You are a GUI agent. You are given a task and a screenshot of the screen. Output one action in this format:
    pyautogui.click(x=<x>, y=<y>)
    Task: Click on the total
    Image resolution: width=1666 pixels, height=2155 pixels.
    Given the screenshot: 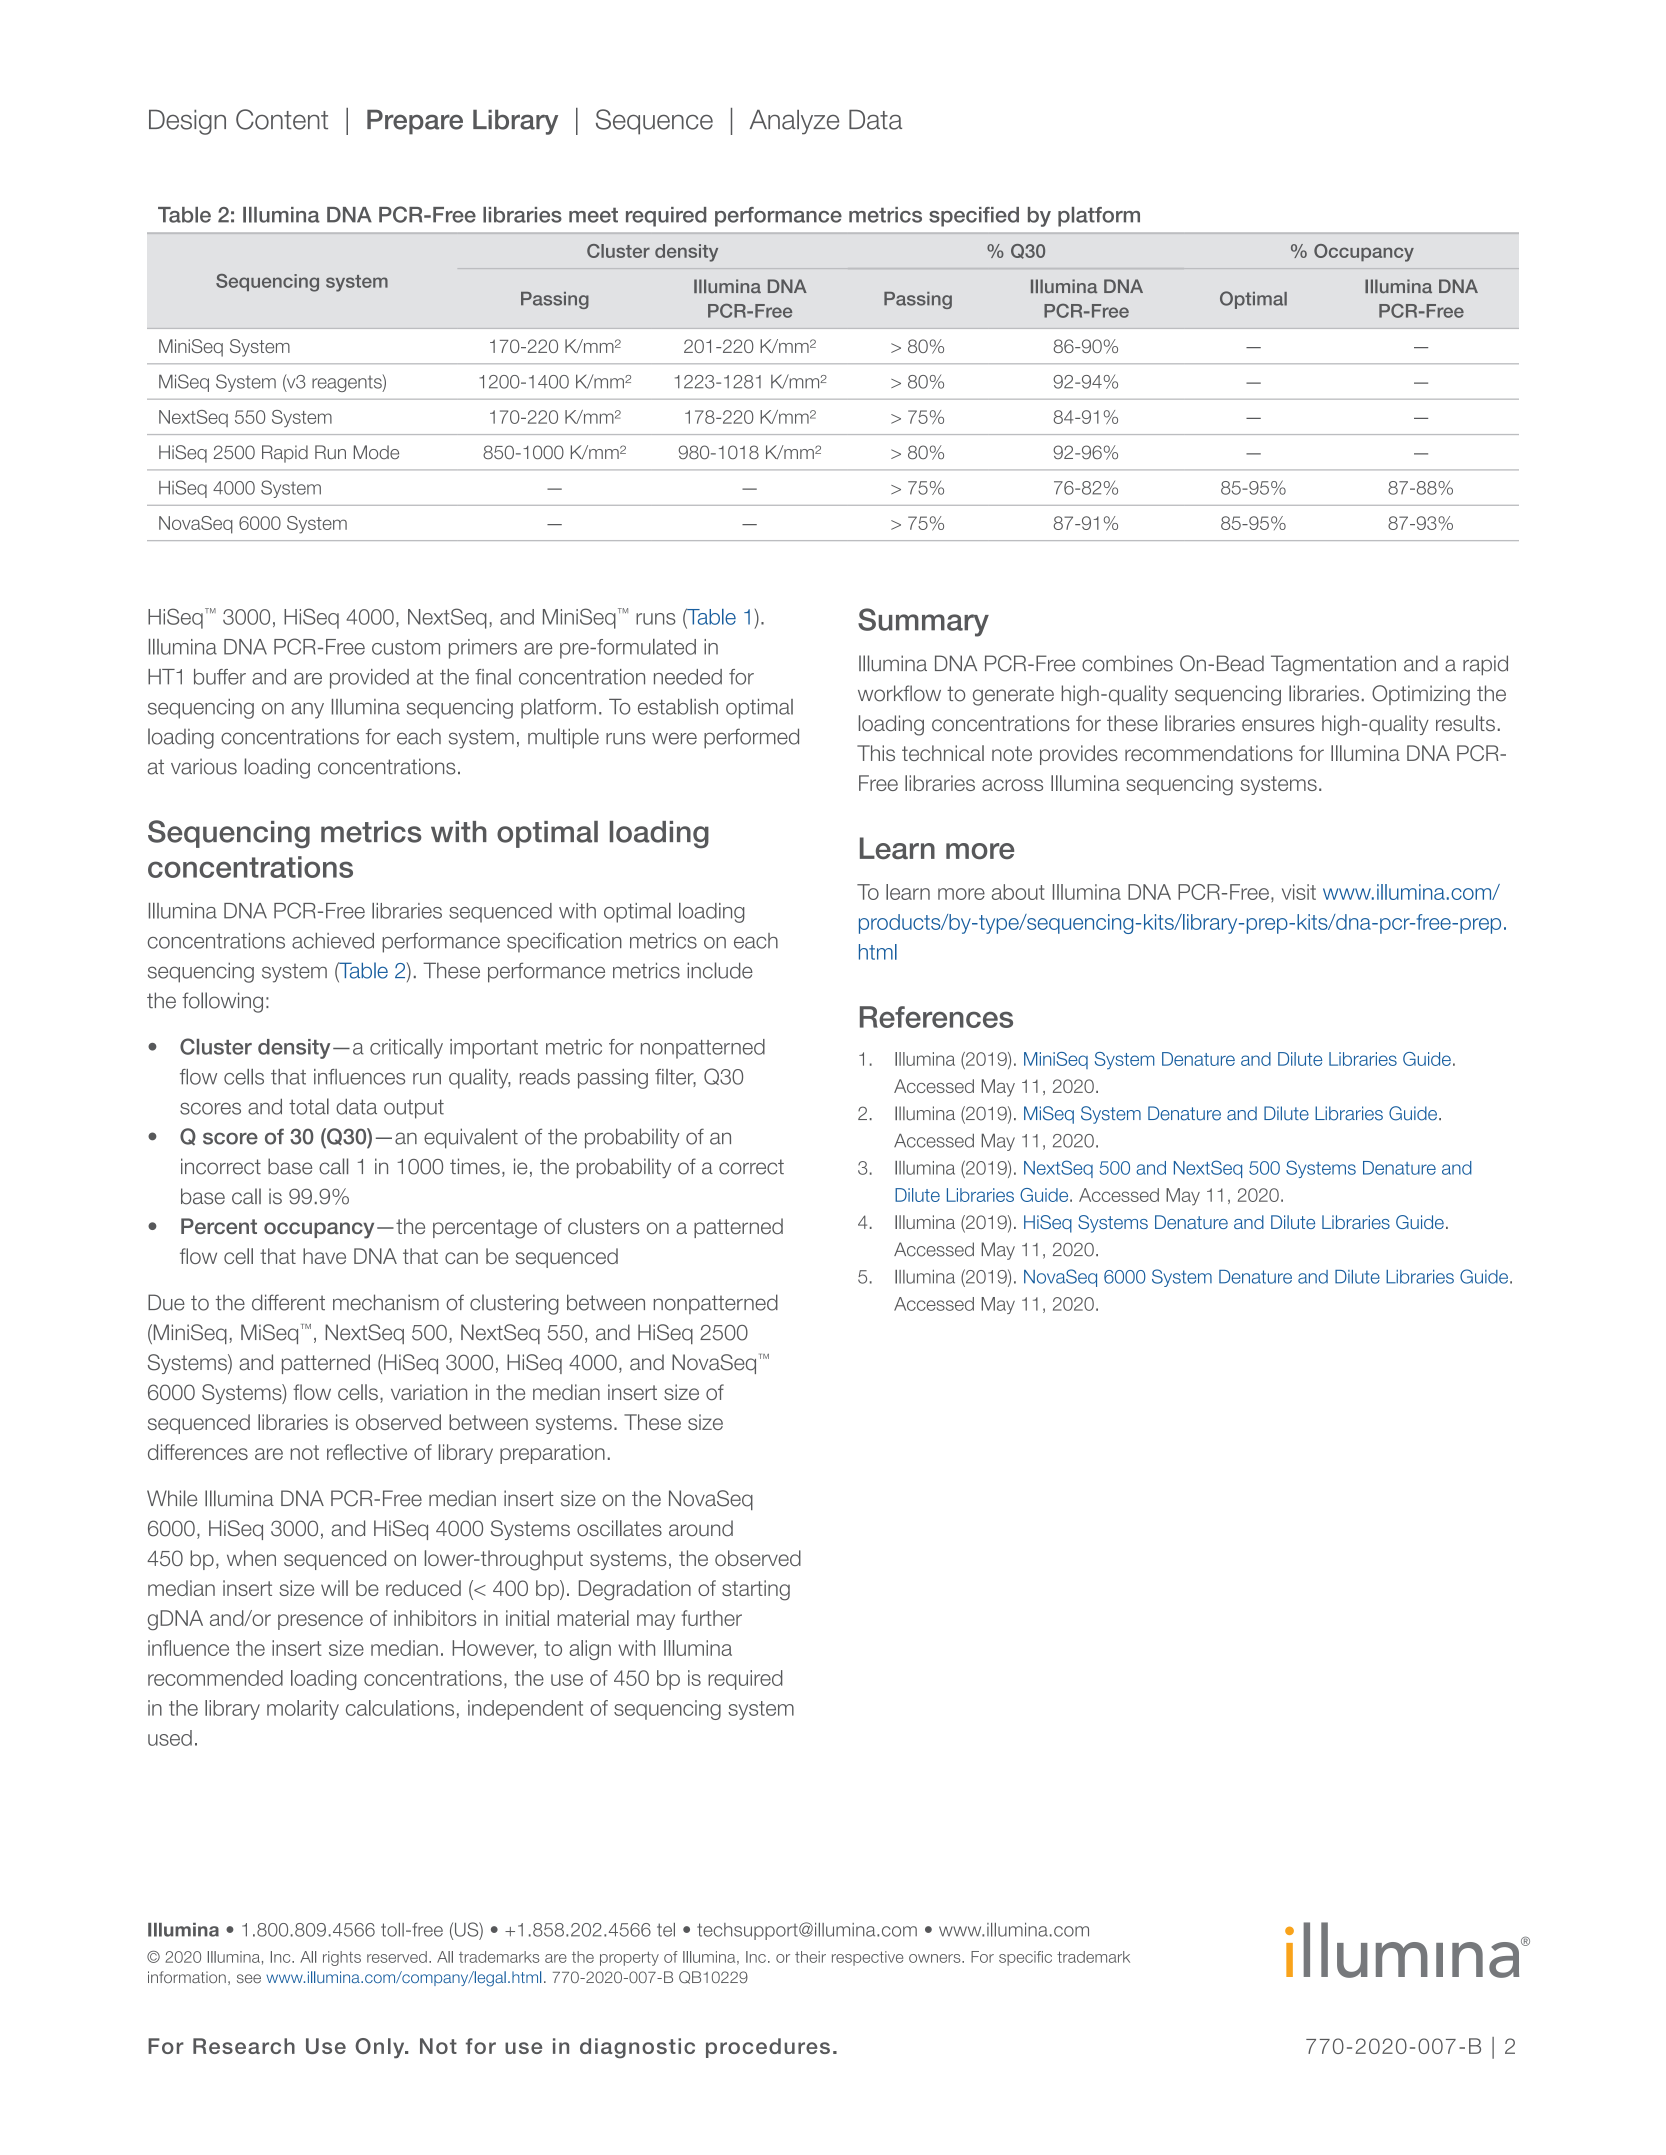 What is the action you would take?
    pyautogui.click(x=309, y=1106)
